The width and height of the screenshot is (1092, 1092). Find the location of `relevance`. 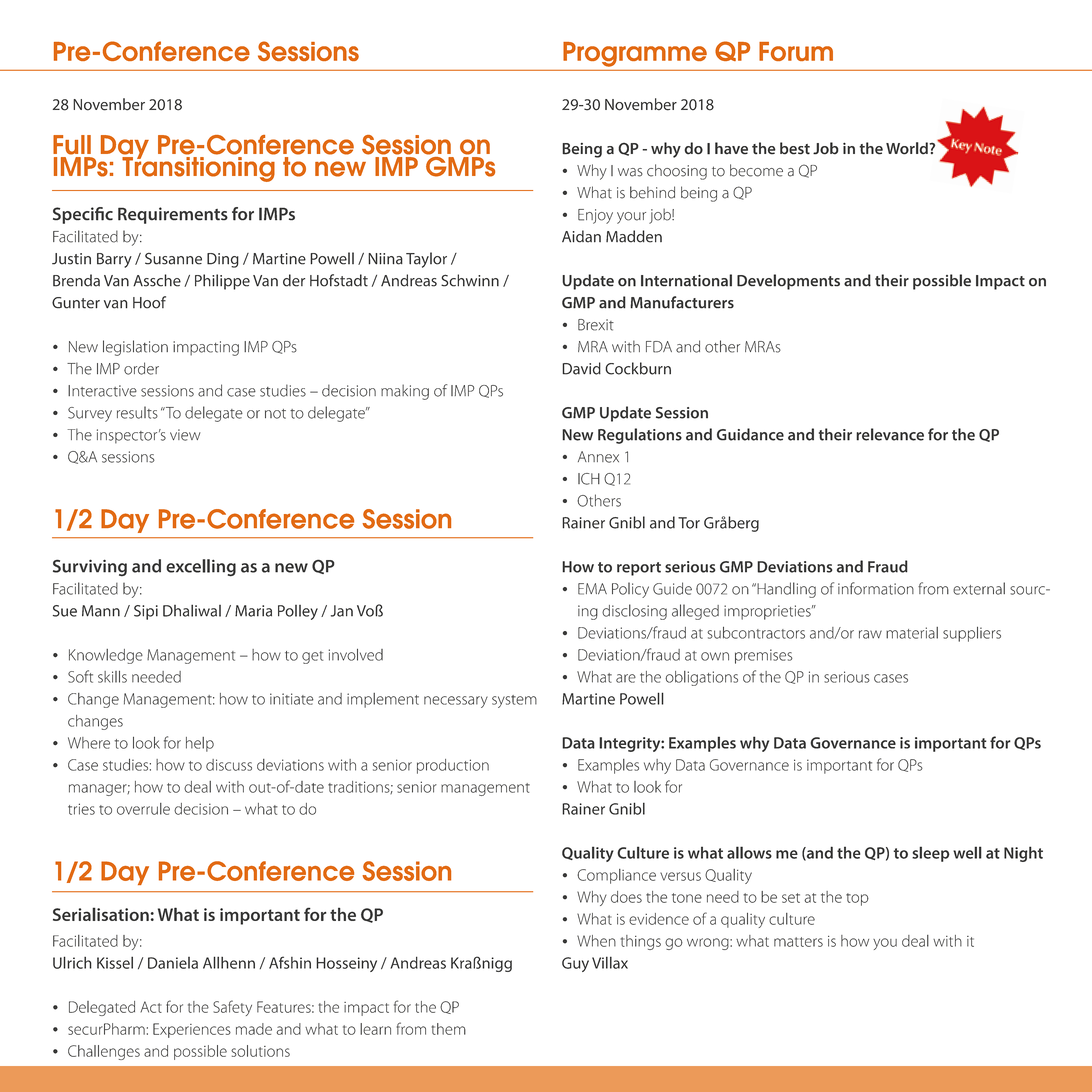

relevance is located at coordinates (890, 434).
